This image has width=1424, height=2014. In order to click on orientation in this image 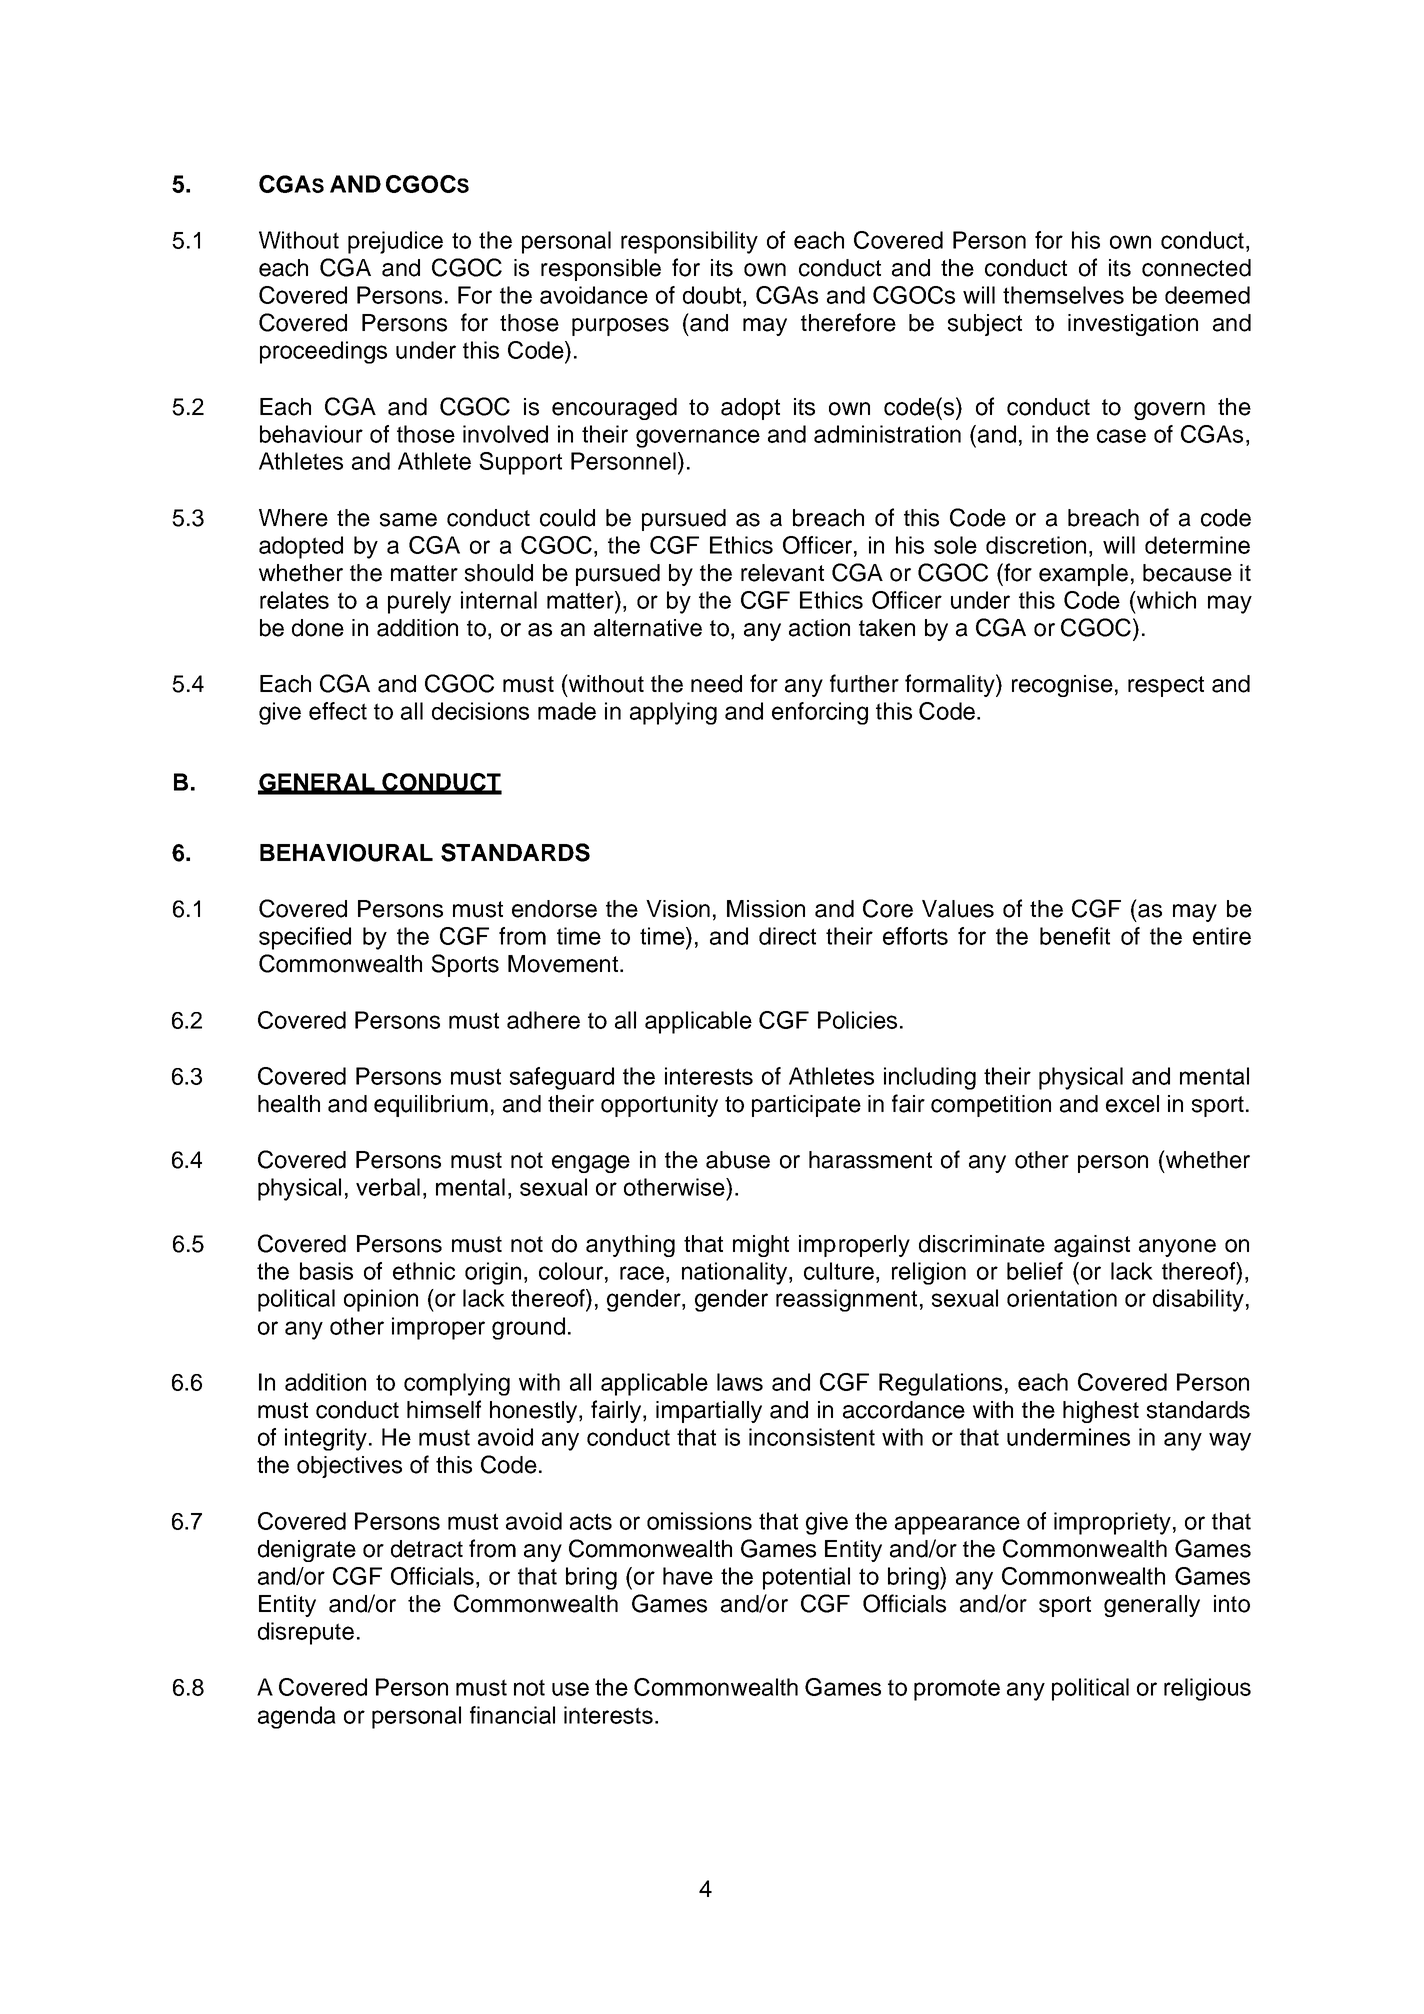, I will do `click(1062, 1298)`.
